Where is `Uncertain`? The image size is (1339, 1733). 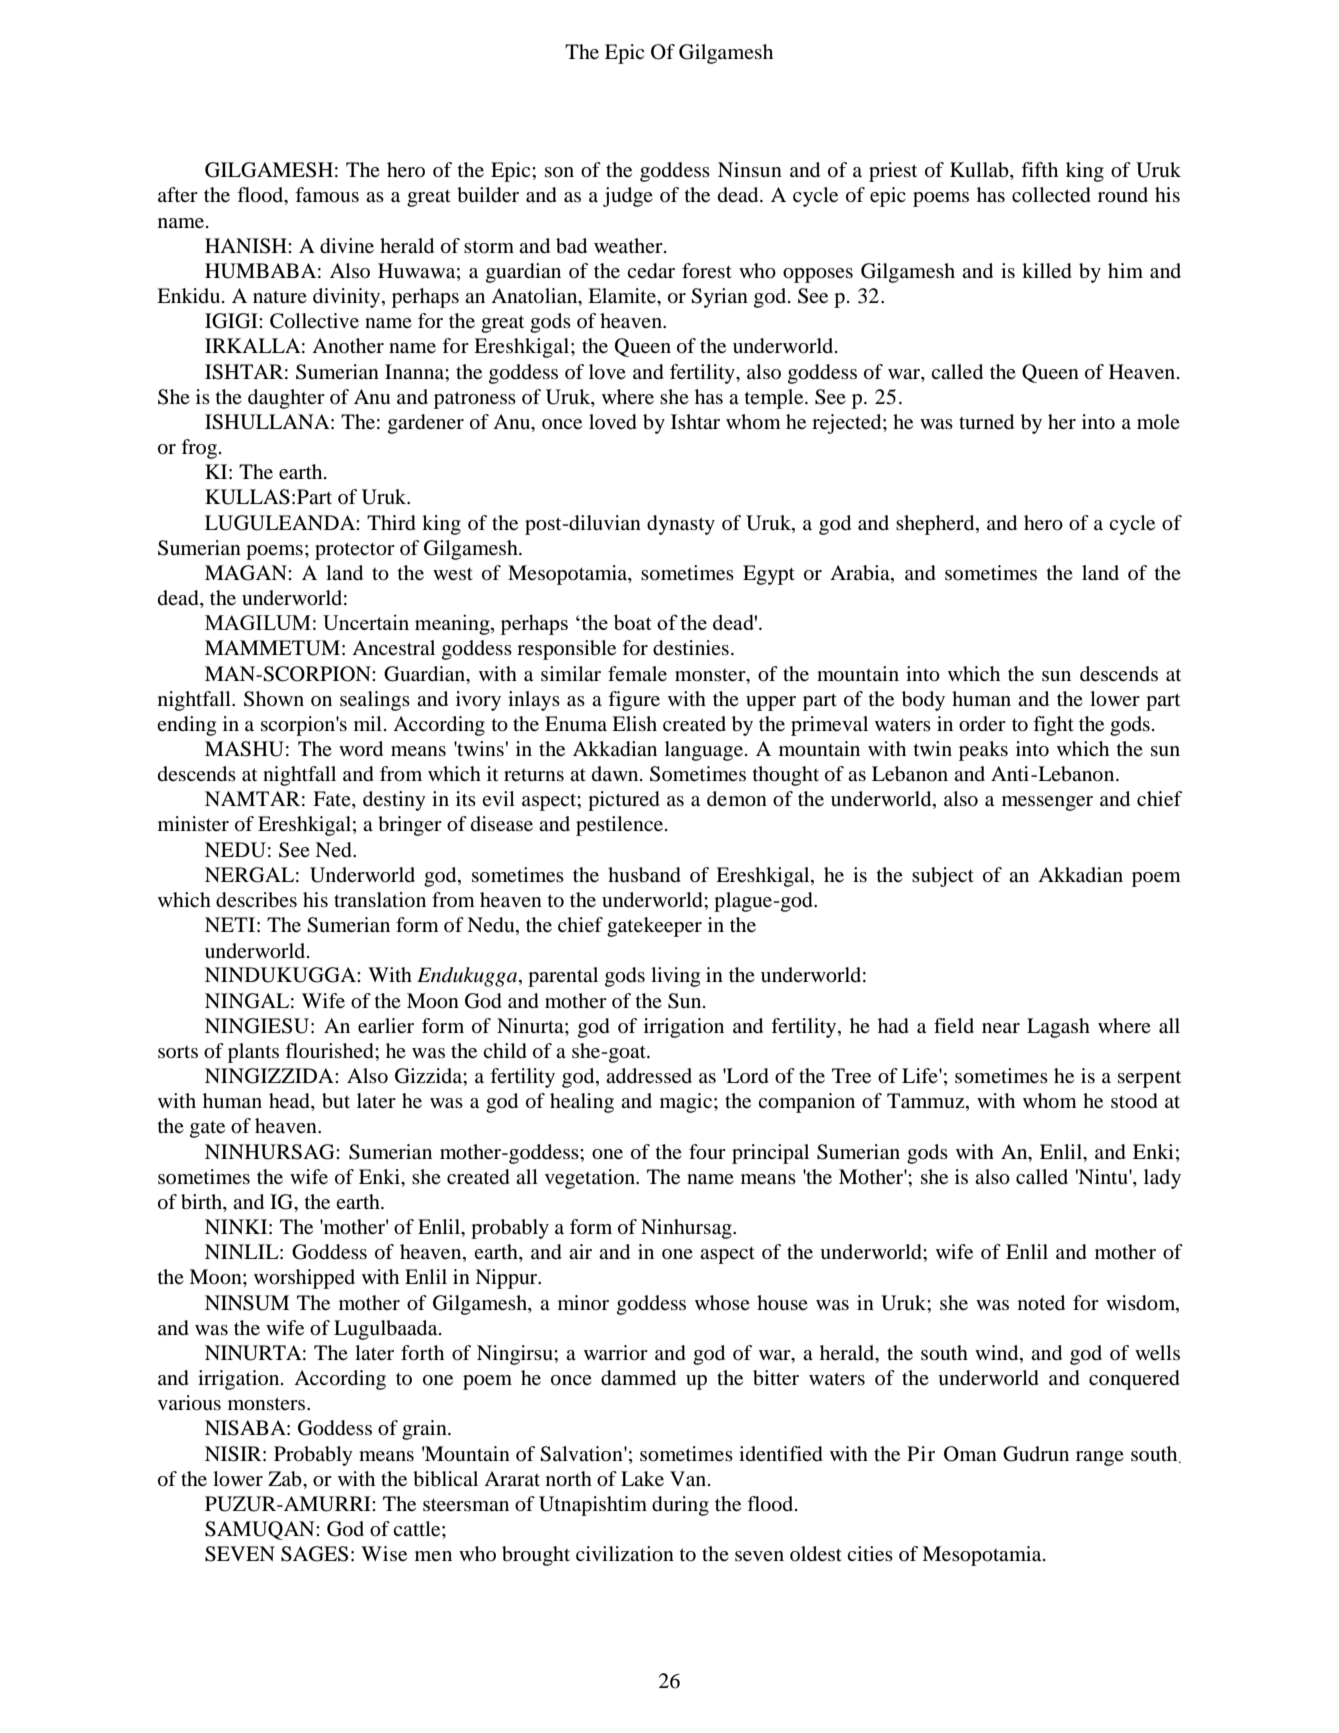 Uncertain is located at coordinates (366, 622).
